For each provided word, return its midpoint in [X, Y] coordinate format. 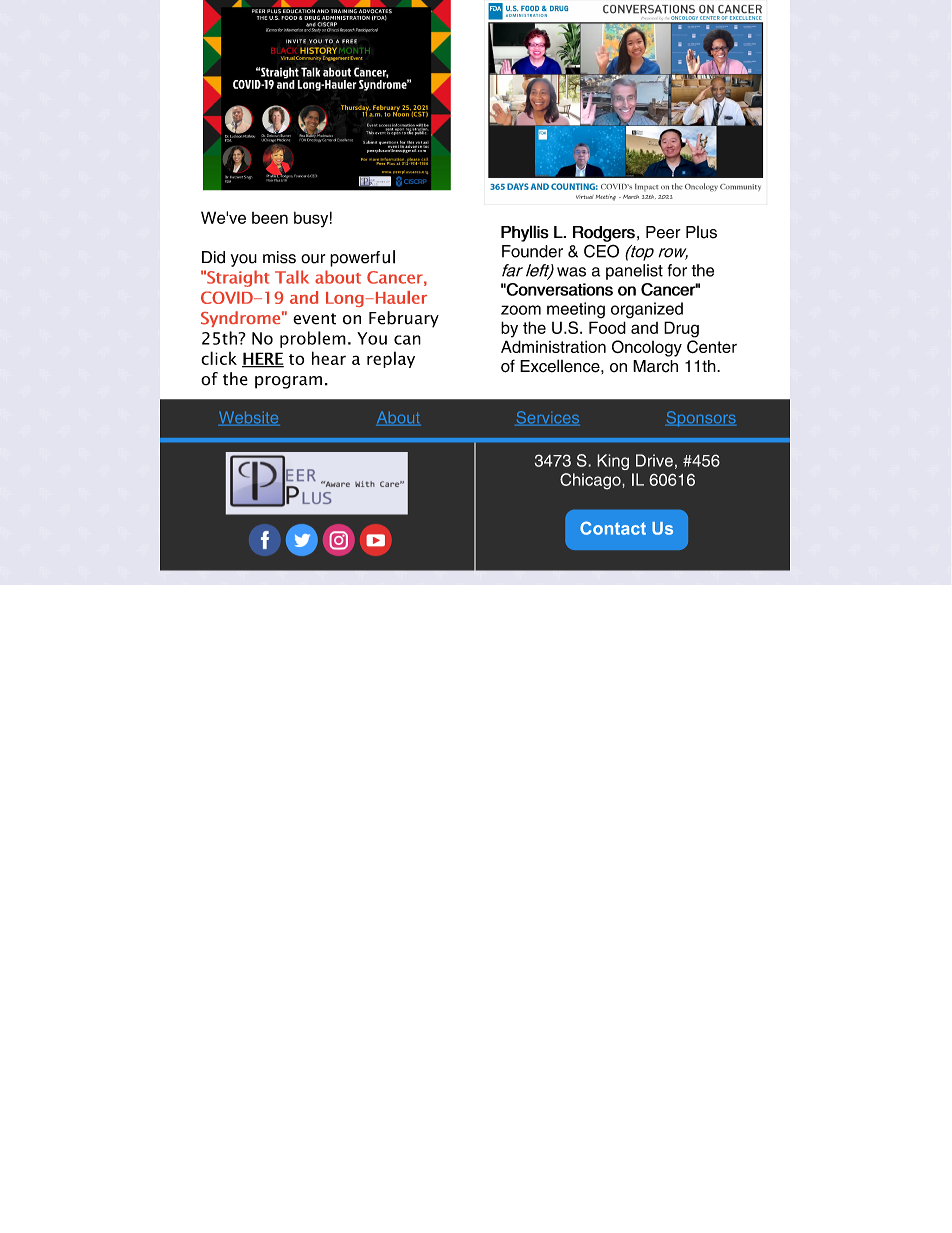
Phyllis [525, 233]
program [288, 382]
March [655, 366]
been [270, 218]
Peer [663, 232]
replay [391, 359]
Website [249, 418]
